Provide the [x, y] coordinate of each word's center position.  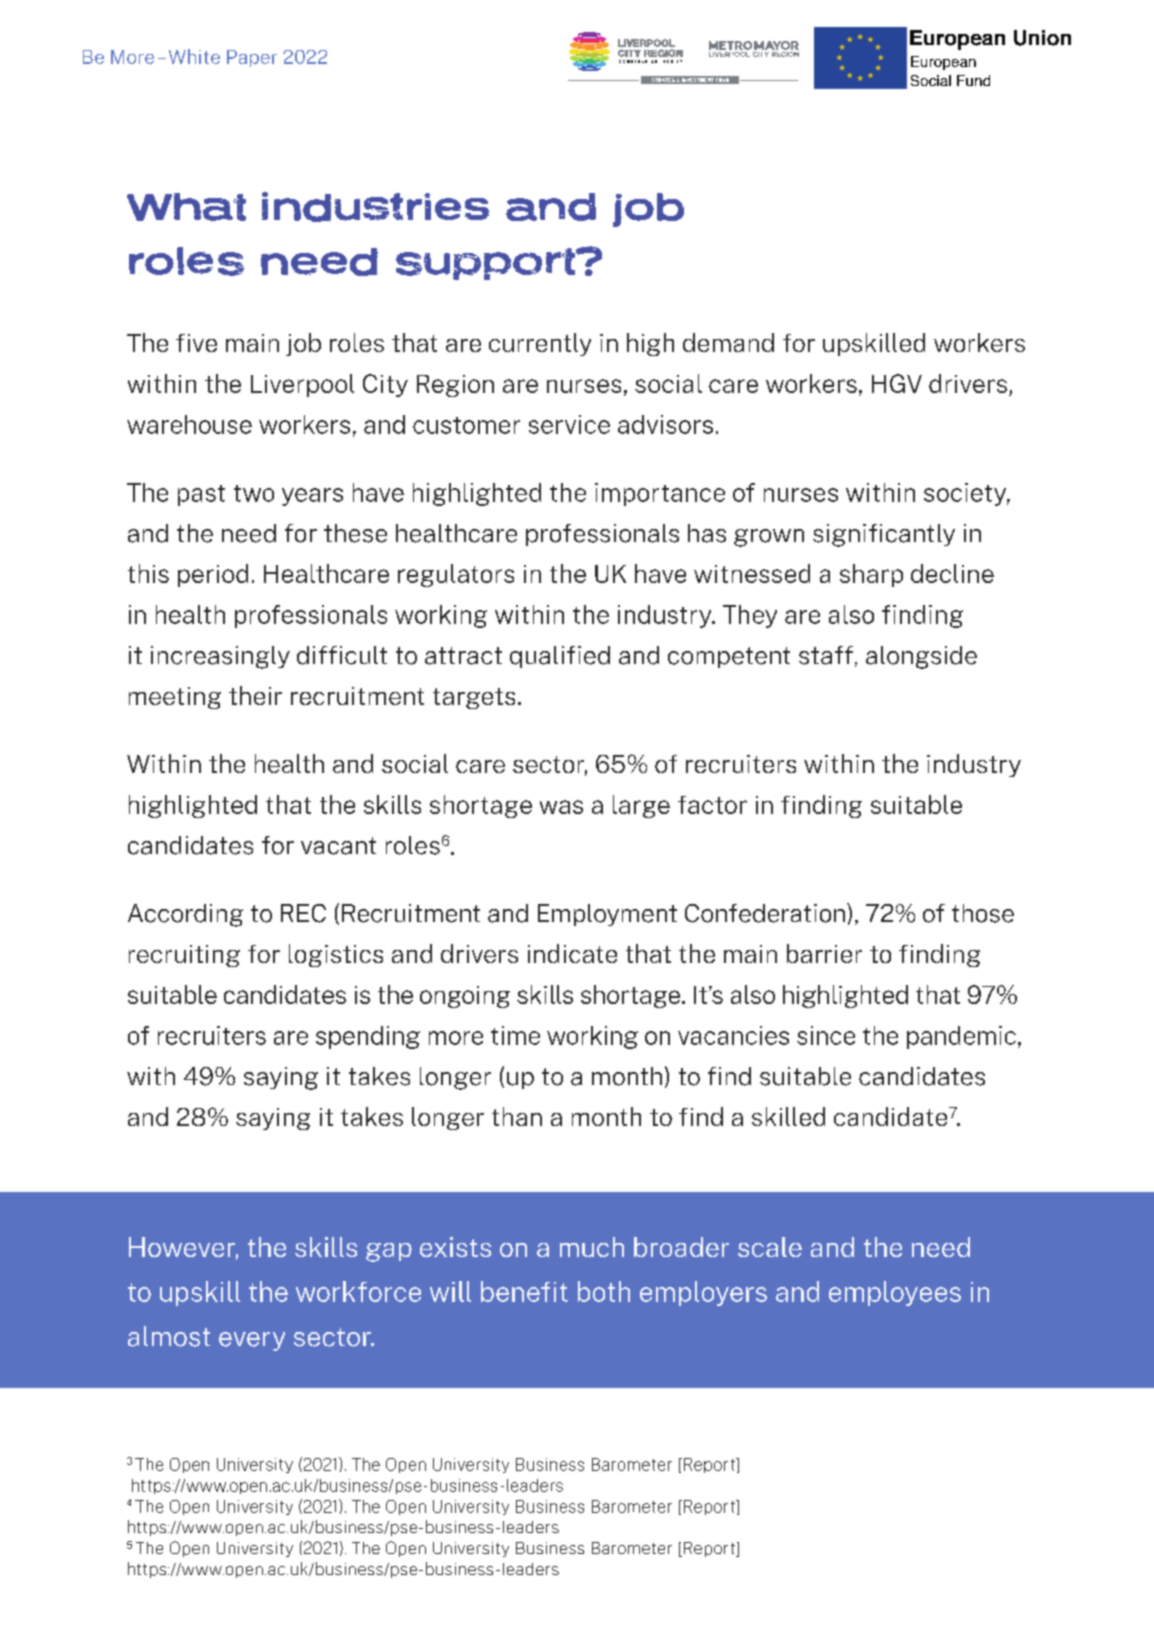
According [185, 915]
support [487, 264]
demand [728, 342]
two [254, 493]
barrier [824, 953]
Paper [252, 58]
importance [660, 494]
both [604, 1291]
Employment [607, 915]
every [252, 1341]
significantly [884, 535]
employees [895, 1293]
